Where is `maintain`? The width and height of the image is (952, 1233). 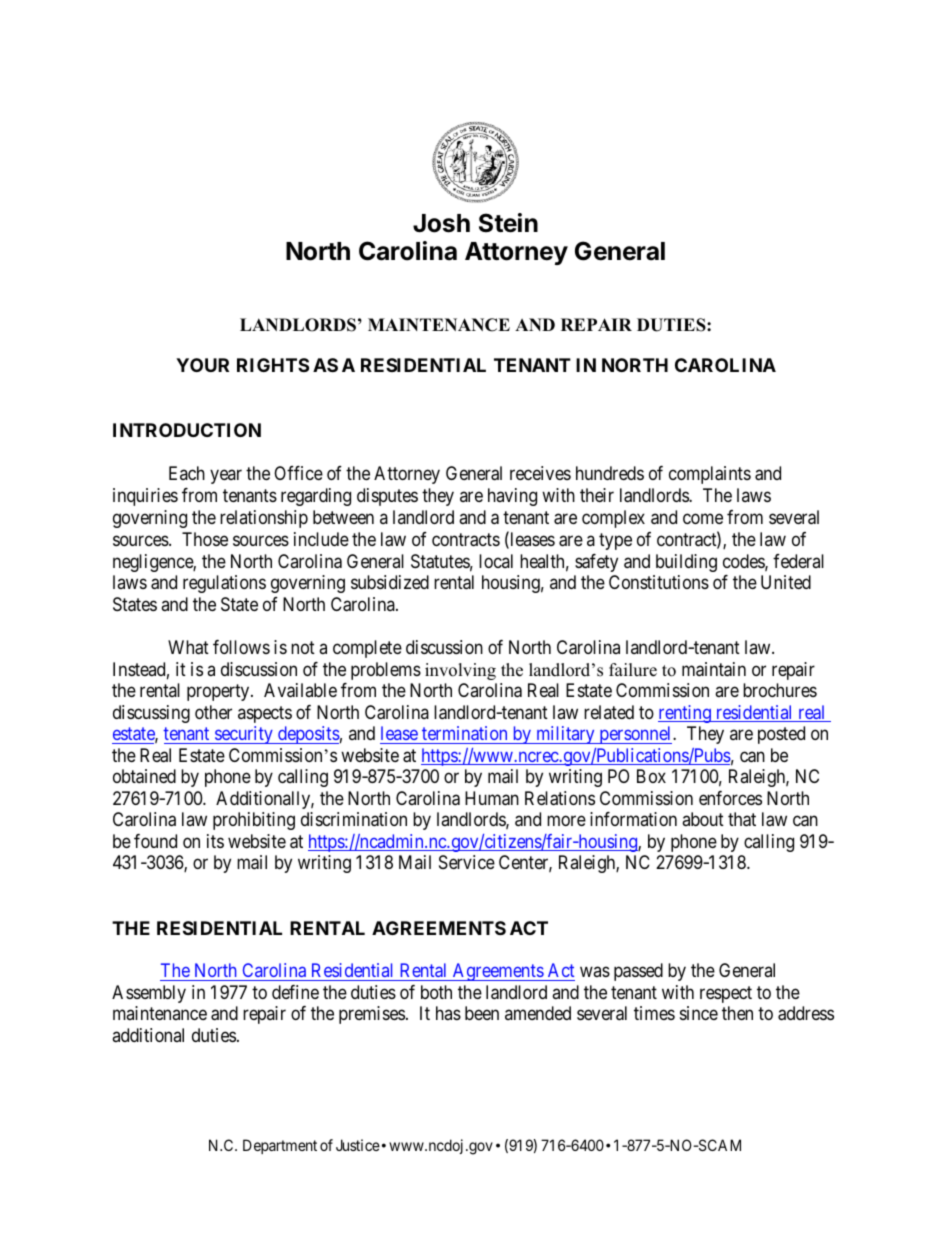
maintain is located at coordinates (714, 669).
